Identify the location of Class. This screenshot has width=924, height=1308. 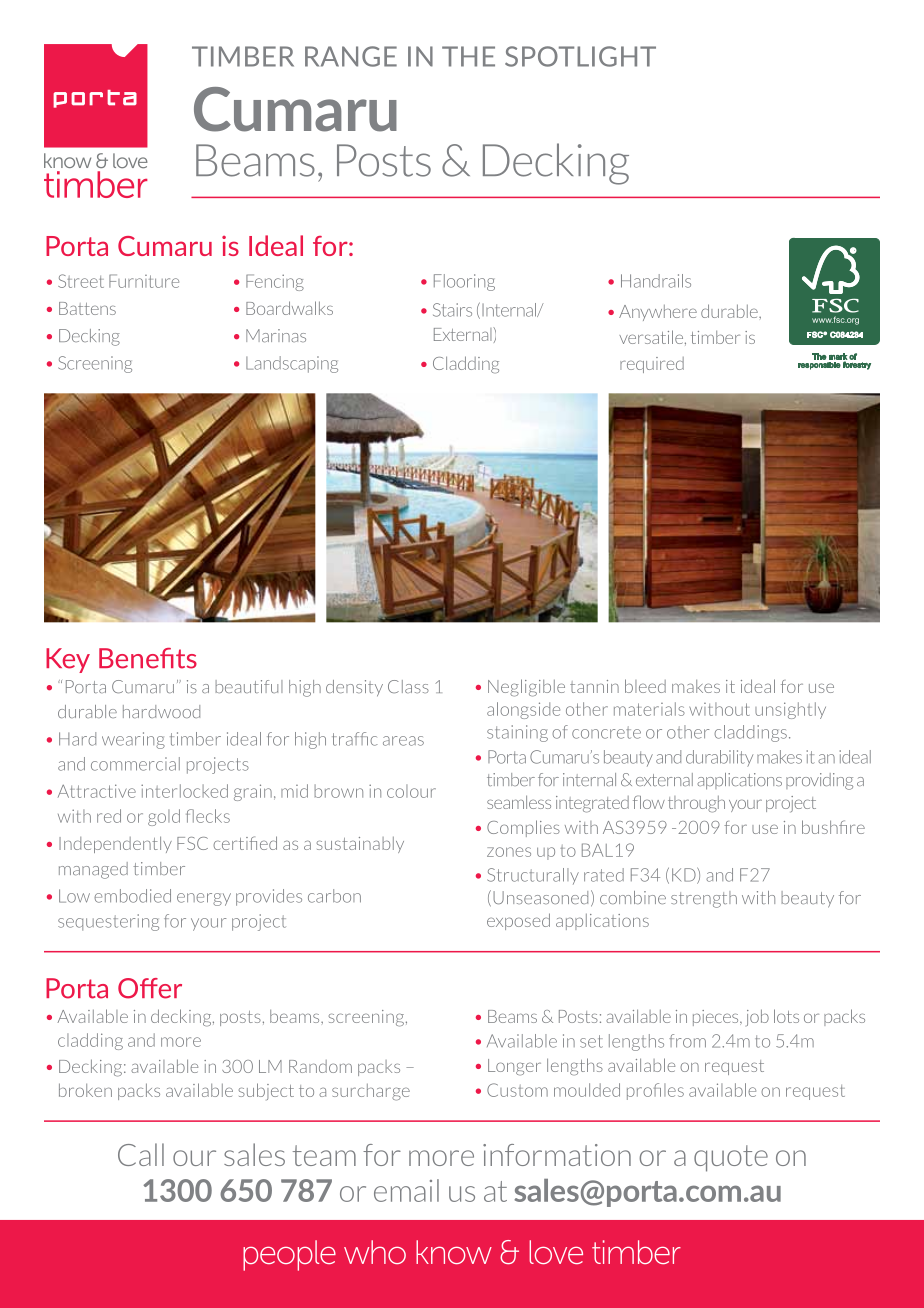
(408, 686).
